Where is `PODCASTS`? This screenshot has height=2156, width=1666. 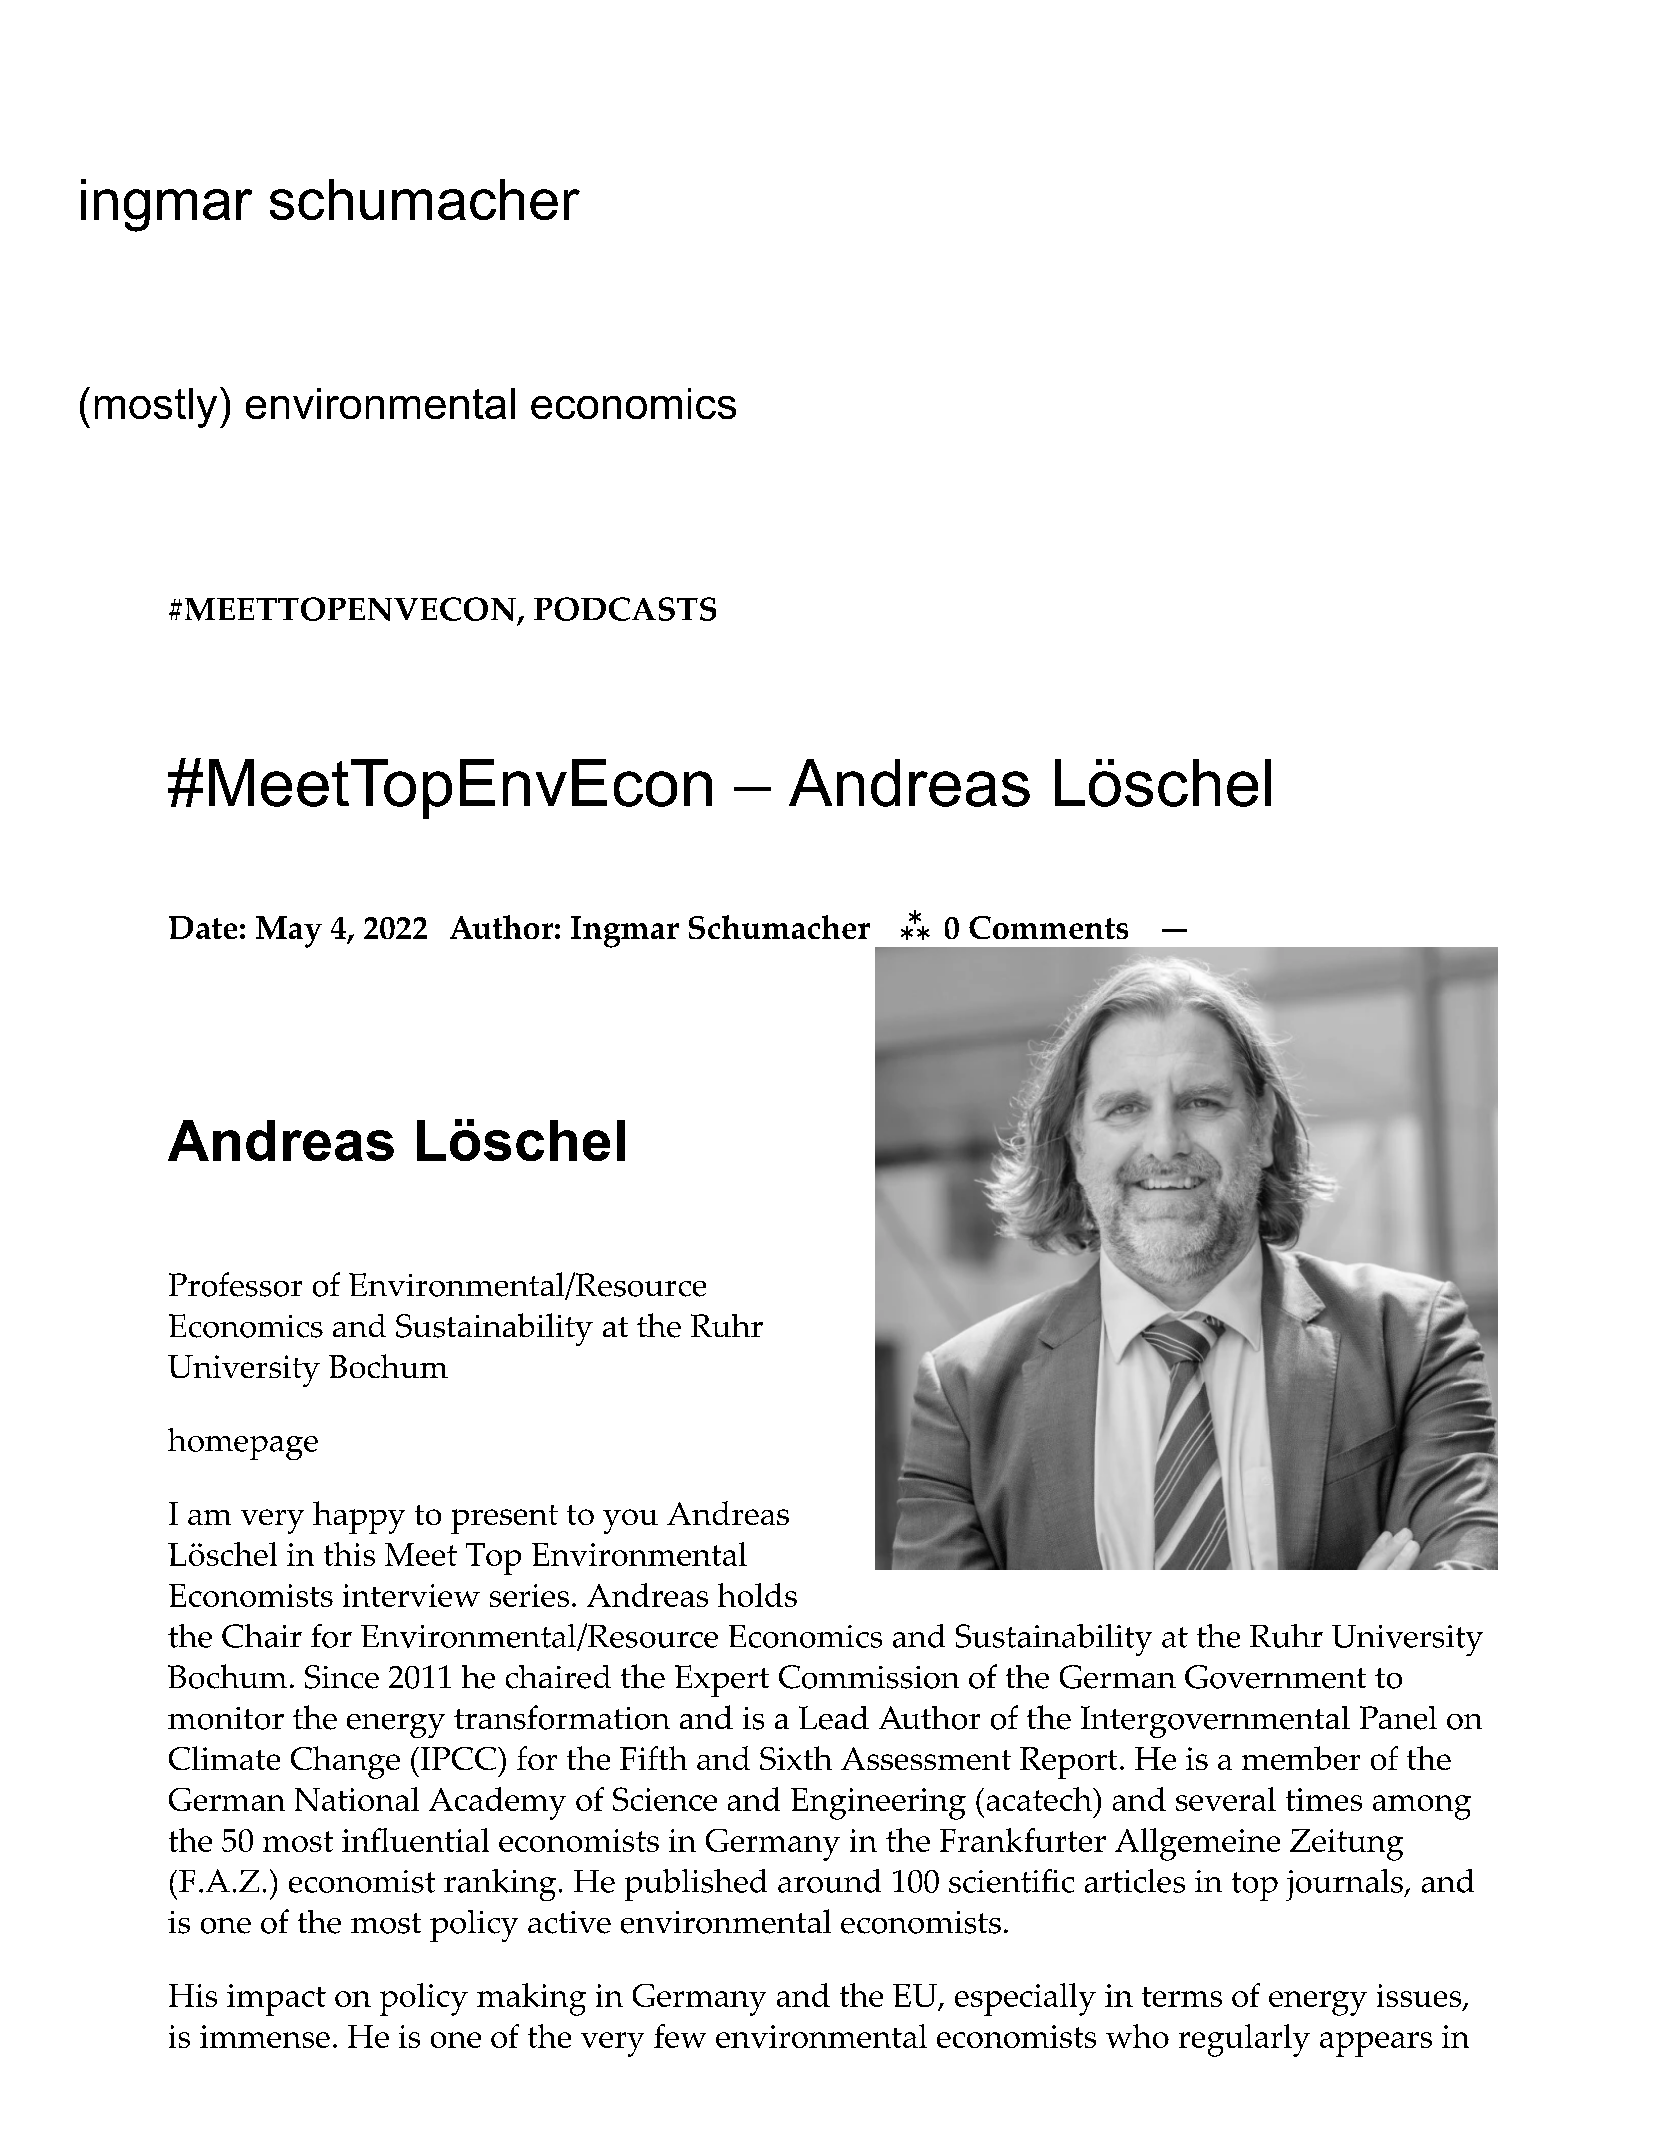
PODCASTS is located at coordinates (625, 609).
